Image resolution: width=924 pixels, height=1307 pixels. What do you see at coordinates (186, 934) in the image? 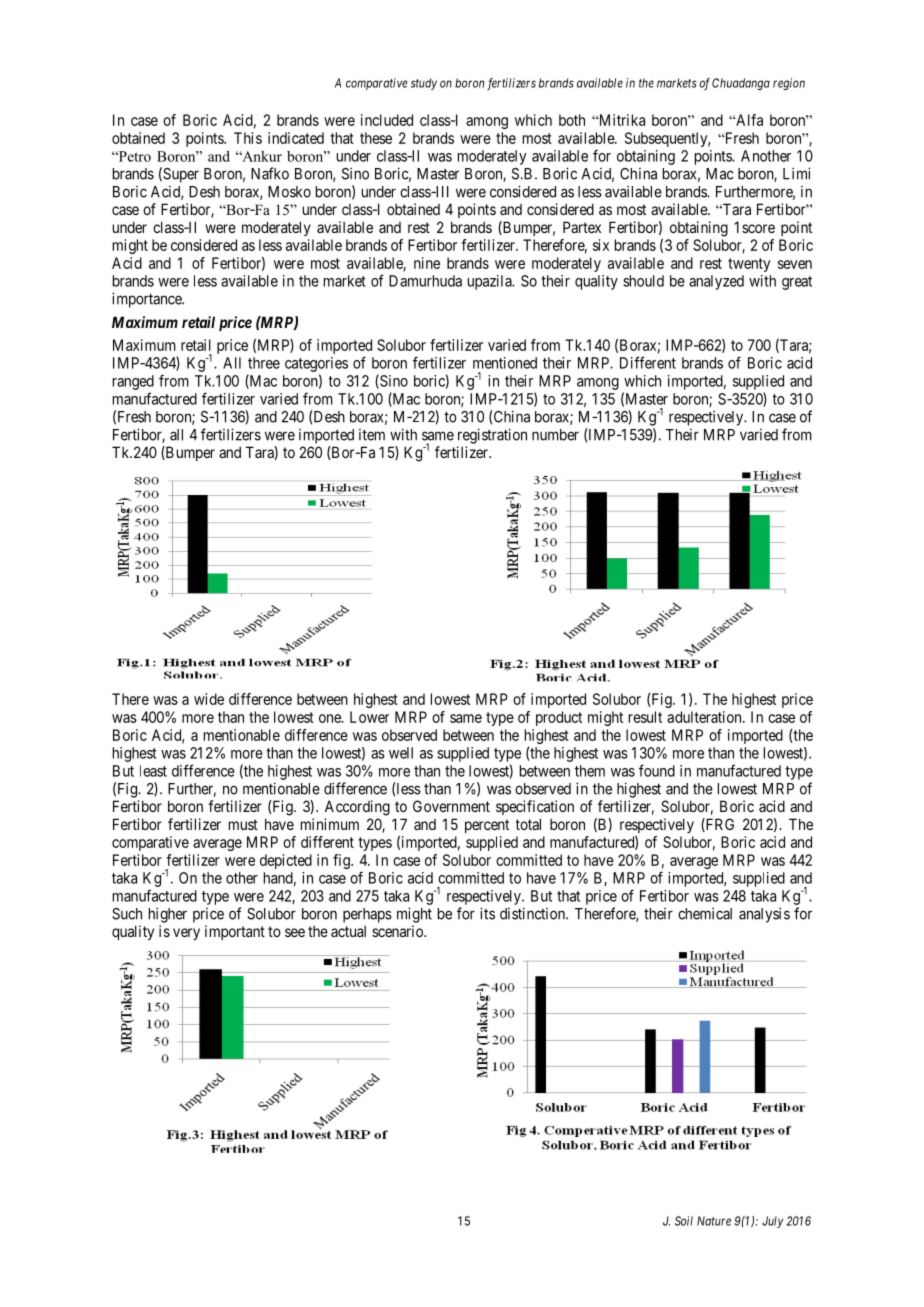
I see `very` at bounding box center [186, 934].
